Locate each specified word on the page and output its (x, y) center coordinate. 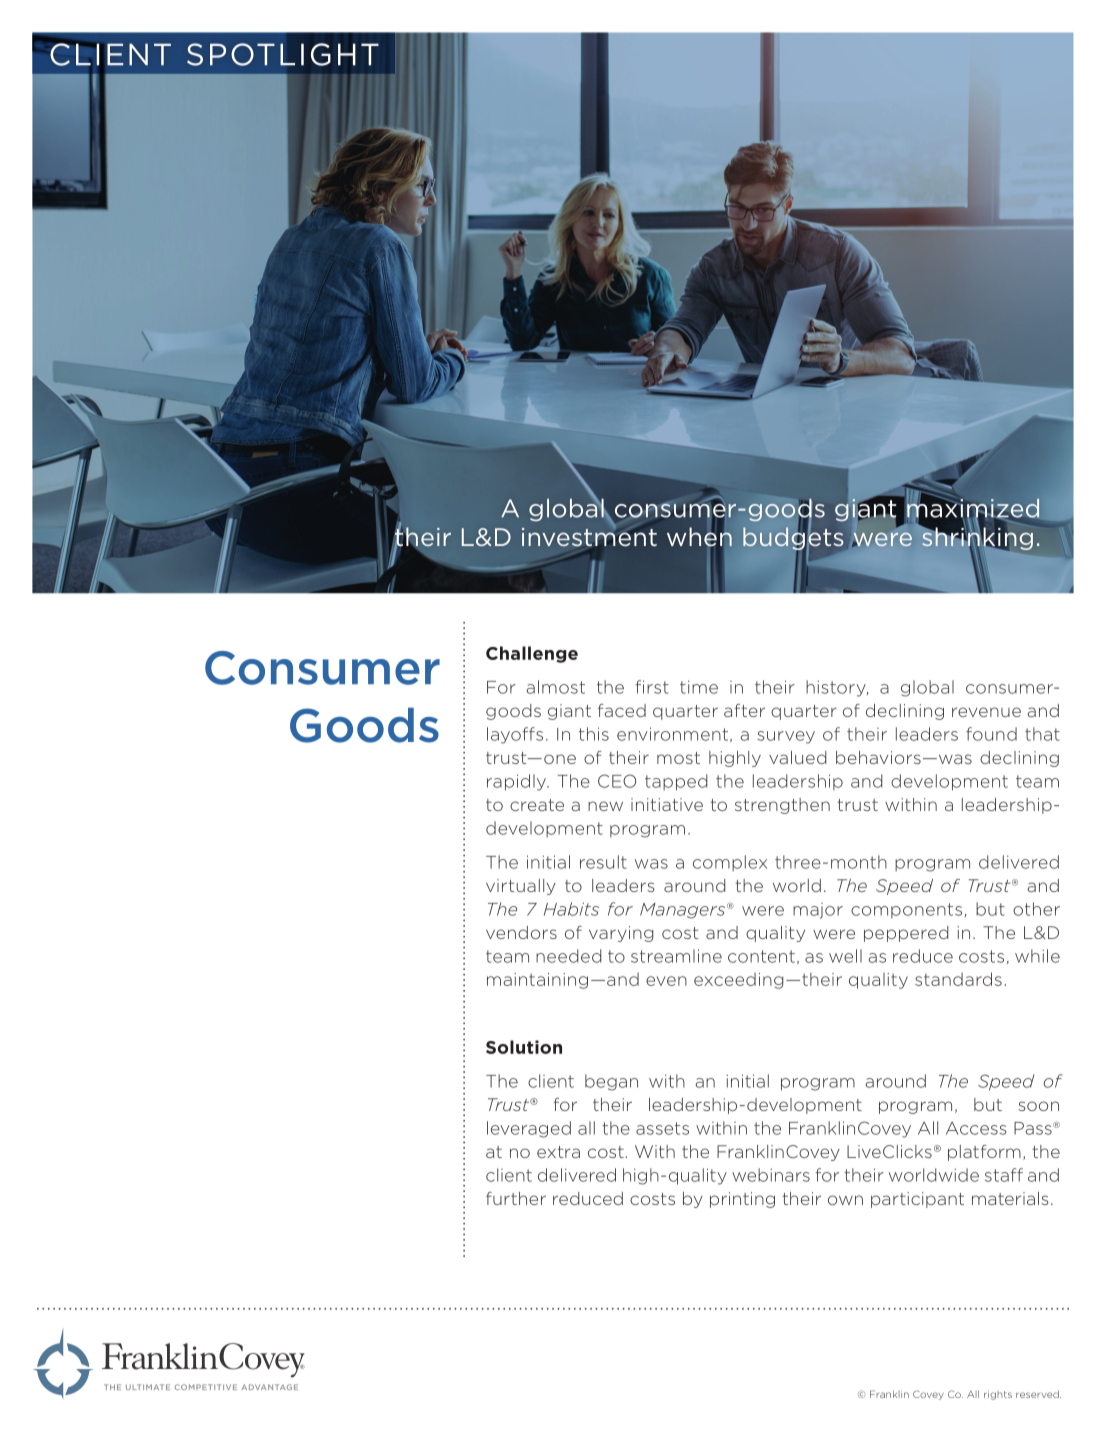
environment (672, 734)
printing (742, 1200)
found (991, 734)
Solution (524, 1047)
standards (958, 979)
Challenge (532, 654)
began (611, 1082)
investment (589, 537)
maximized (973, 508)
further (516, 1198)
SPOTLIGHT (283, 54)
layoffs (515, 735)
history (837, 688)
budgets (793, 539)
